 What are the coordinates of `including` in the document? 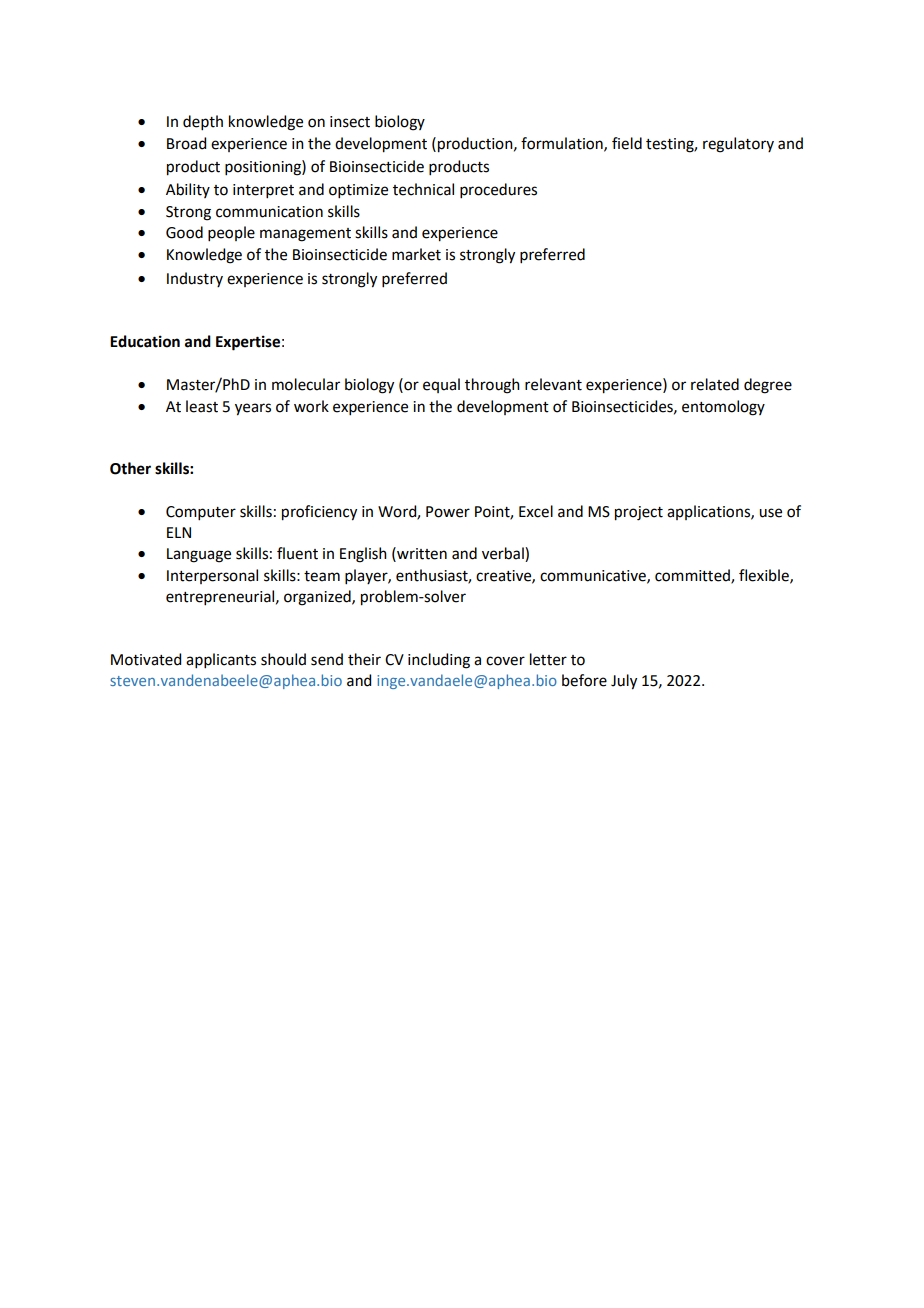 It's located at (439, 661).
